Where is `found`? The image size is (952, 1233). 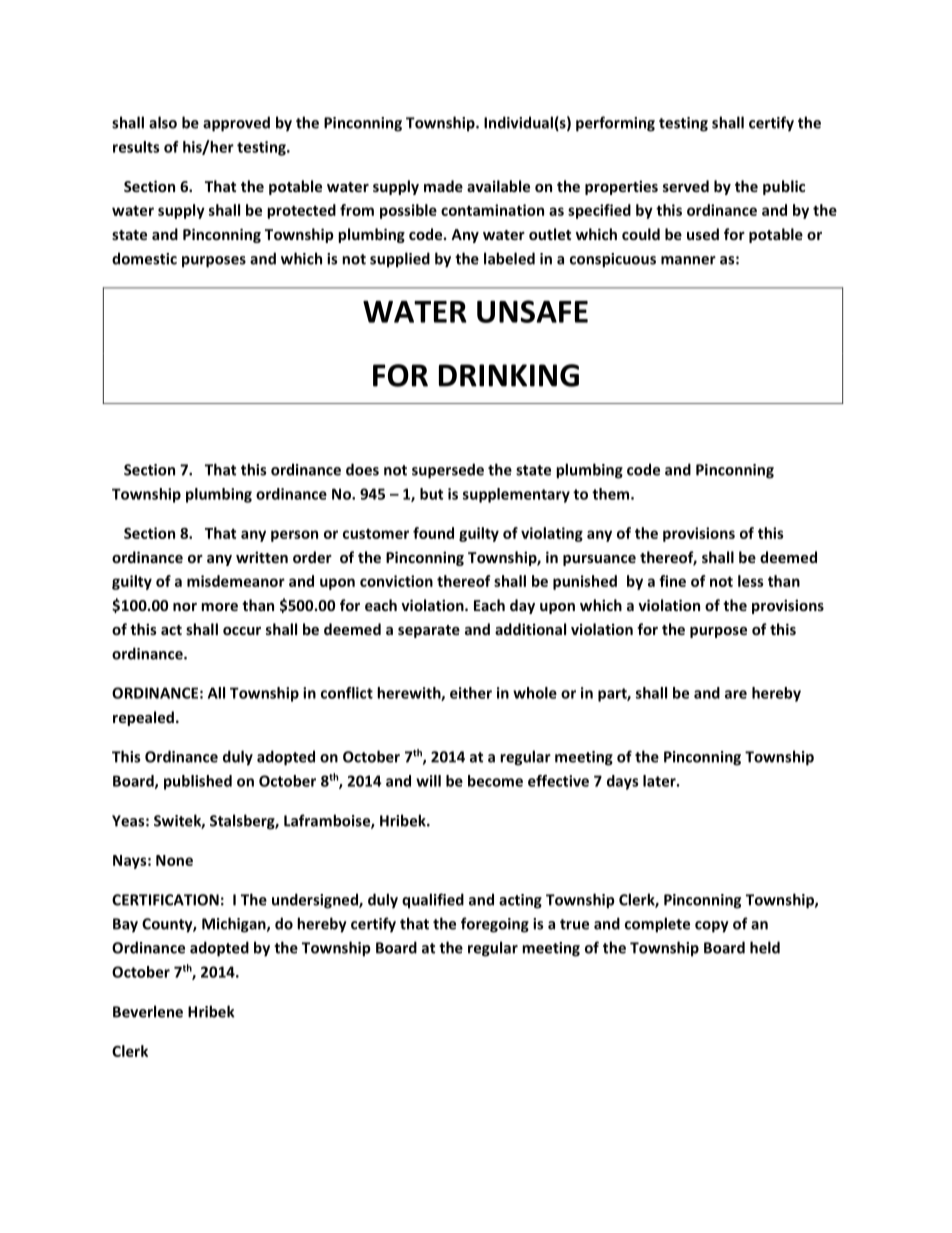
found is located at coordinates (433, 533).
